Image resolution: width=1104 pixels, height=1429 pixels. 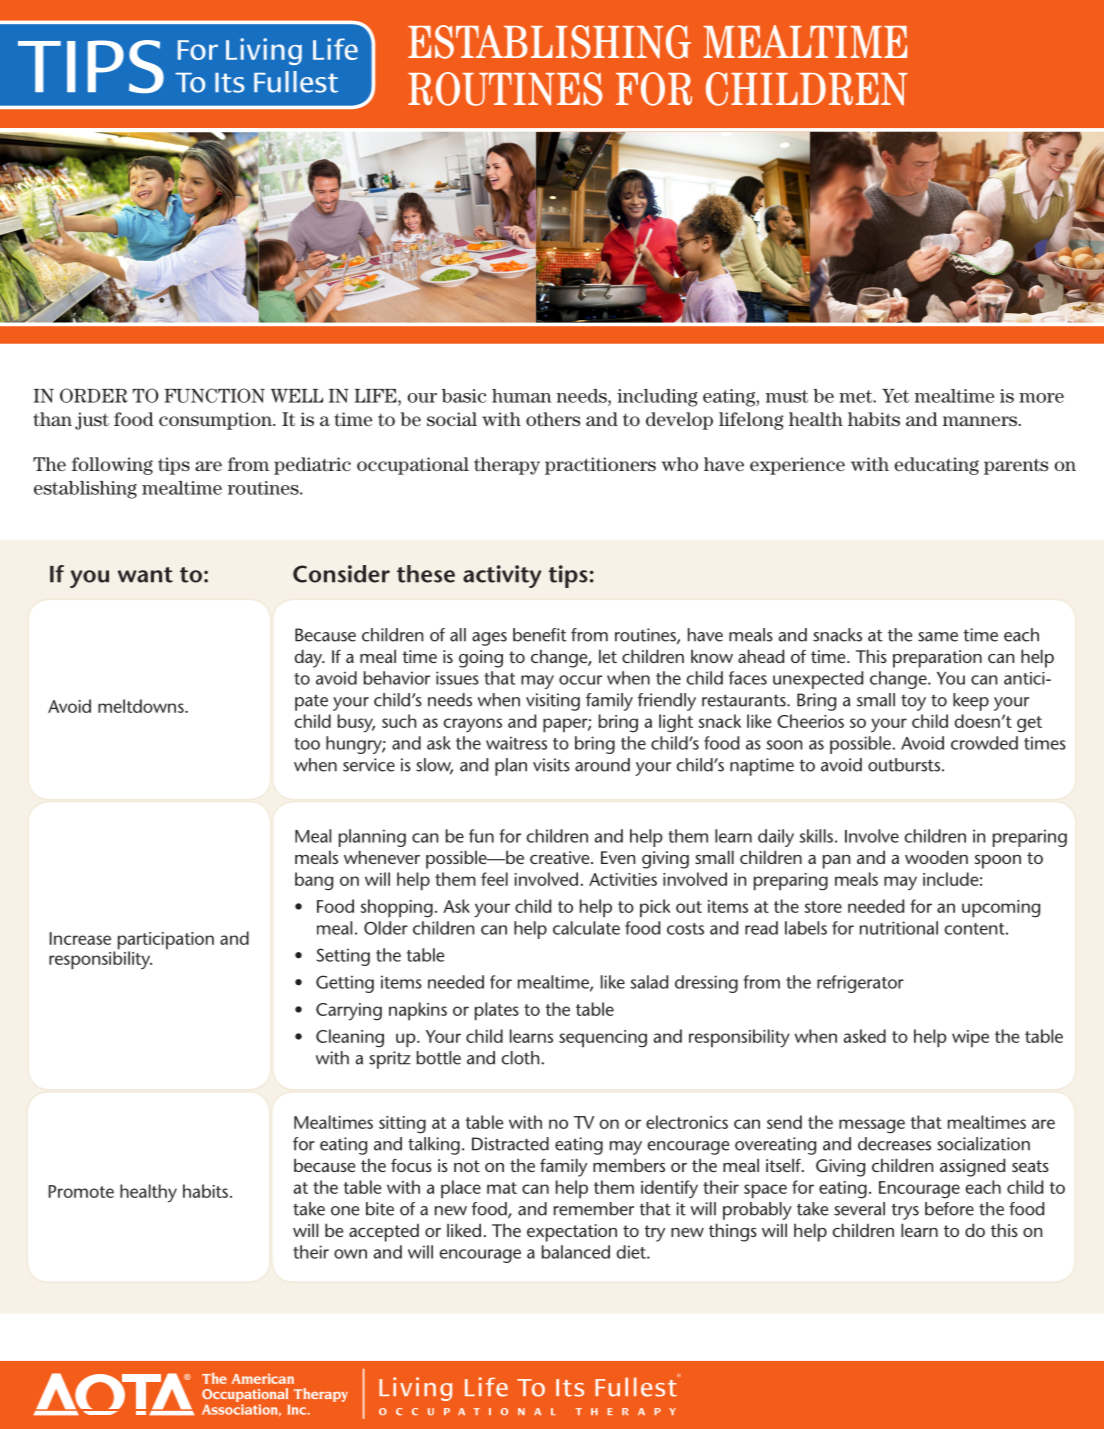 I want to click on Living, so click(x=264, y=51).
